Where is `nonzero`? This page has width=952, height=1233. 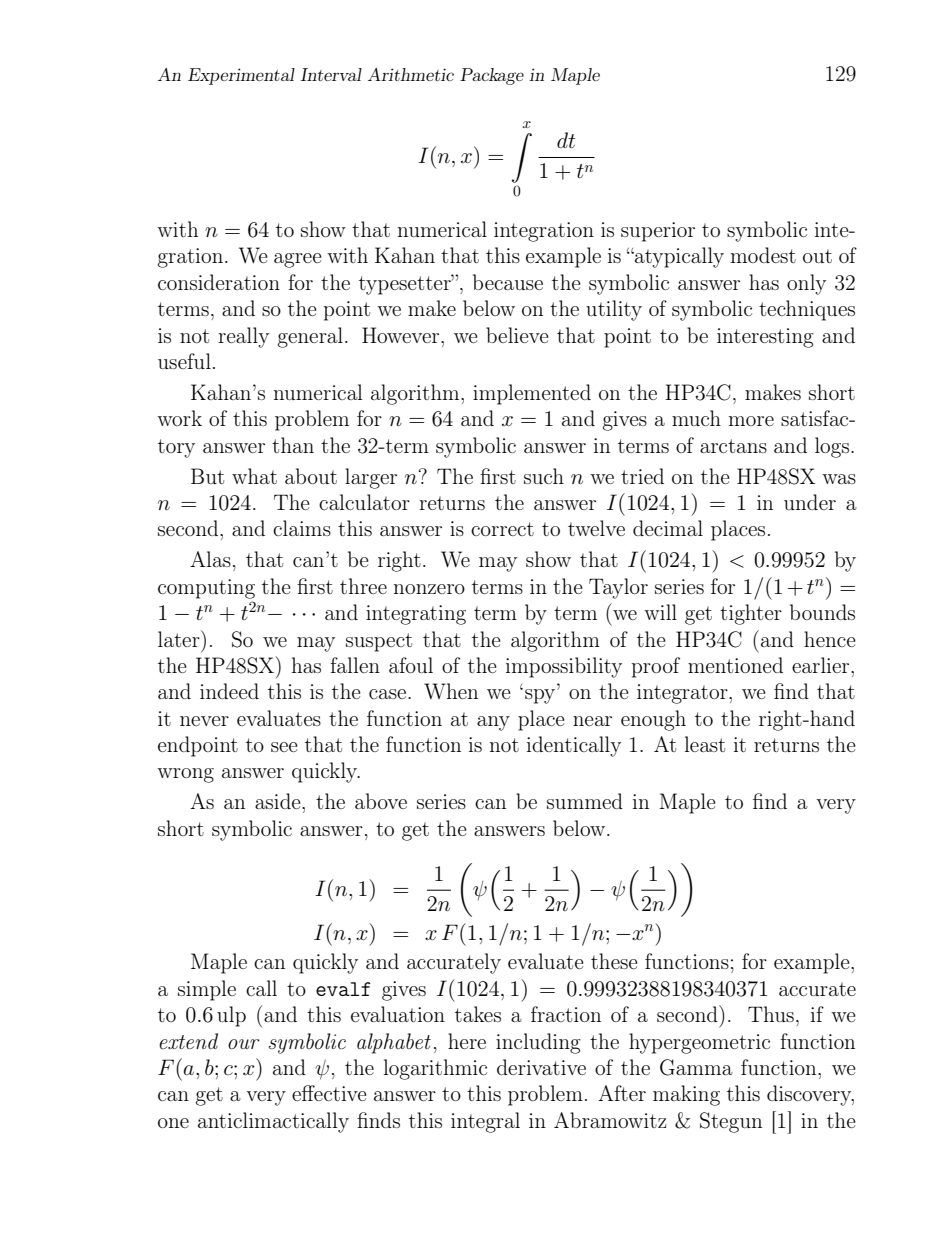
nonzero is located at coordinates (429, 589).
